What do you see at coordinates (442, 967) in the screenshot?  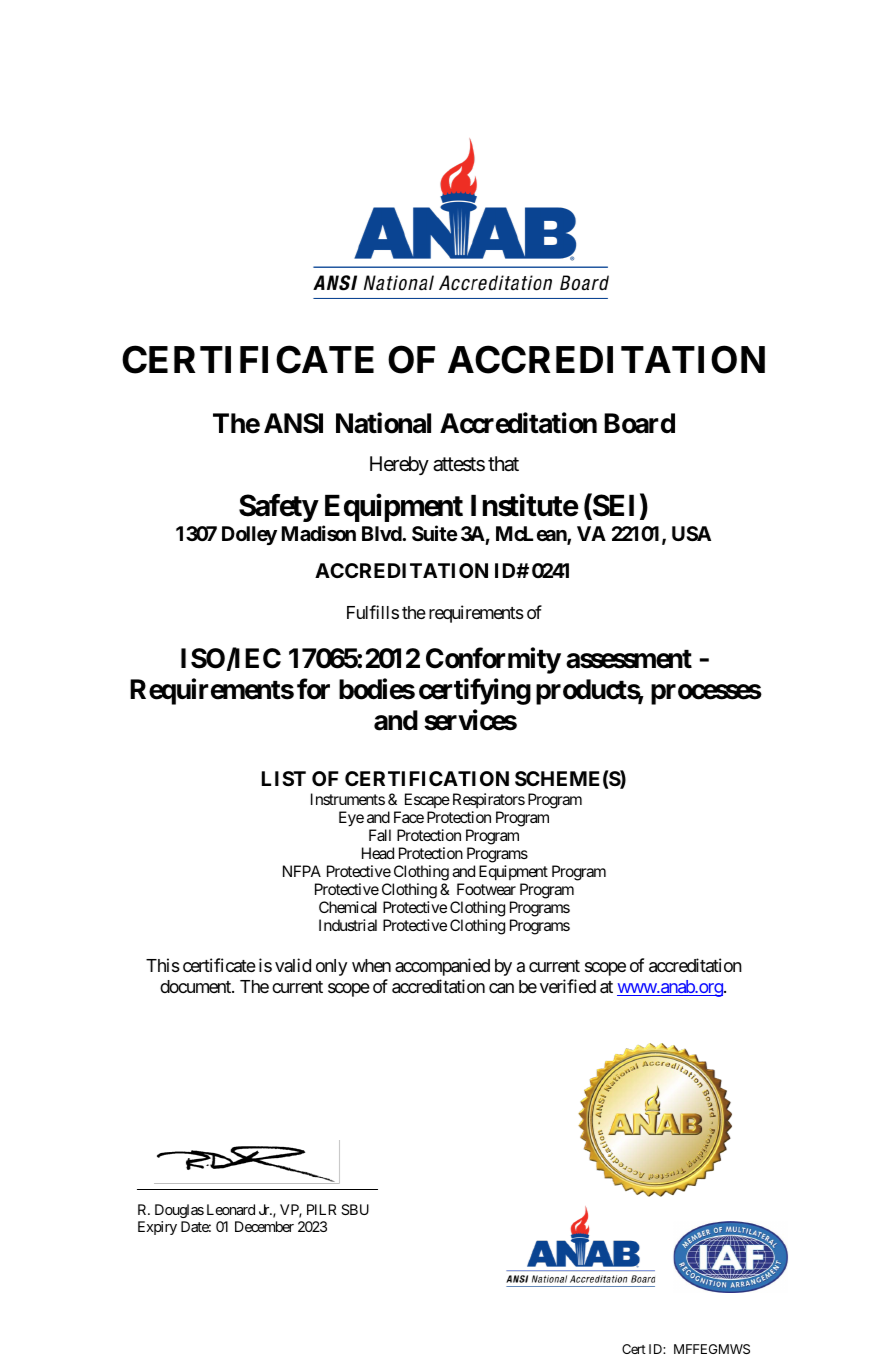 I see `accompanied` at bounding box center [442, 967].
